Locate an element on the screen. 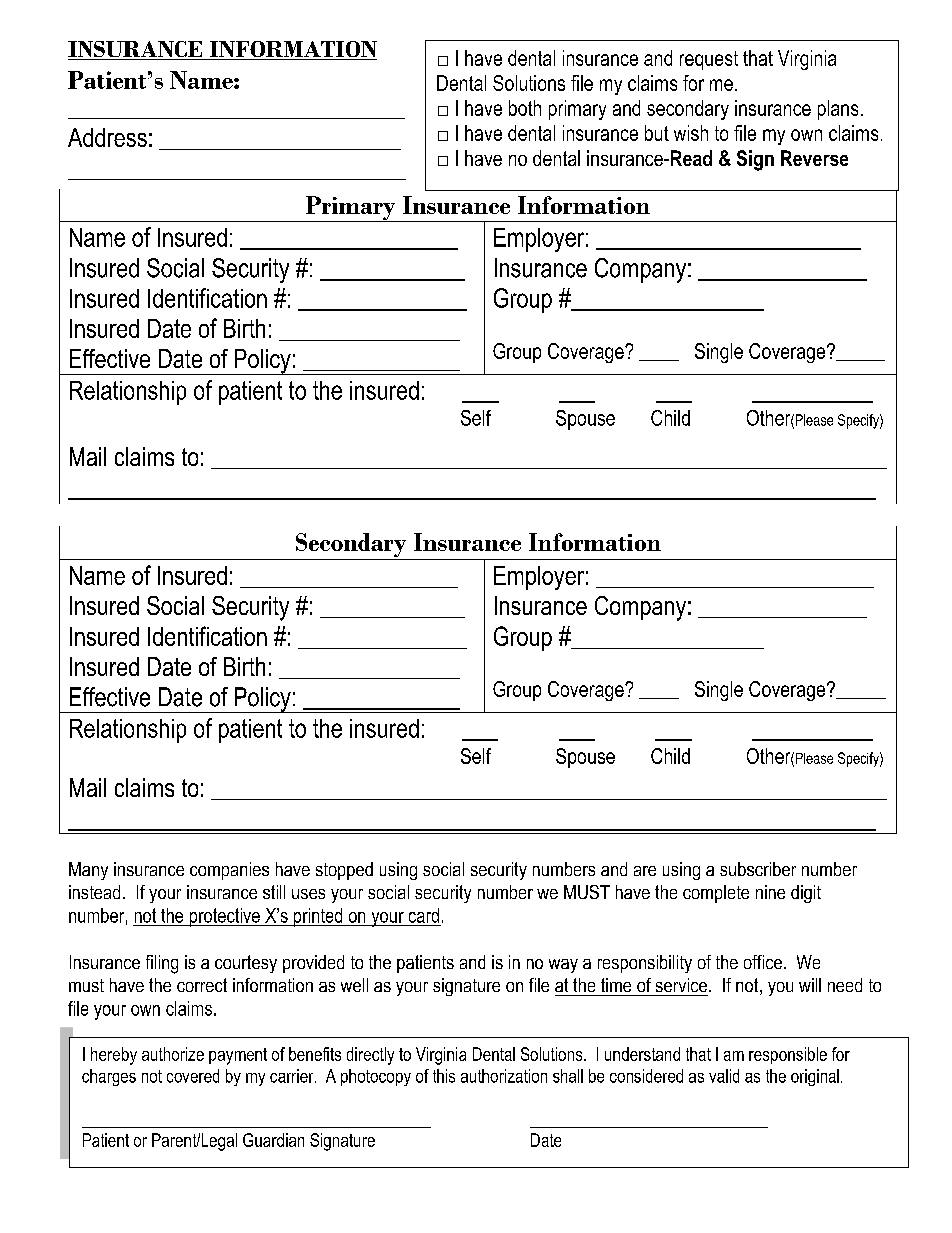 Image resolution: width=952 pixels, height=1233 pixels. valid is located at coordinates (724, 1076).
